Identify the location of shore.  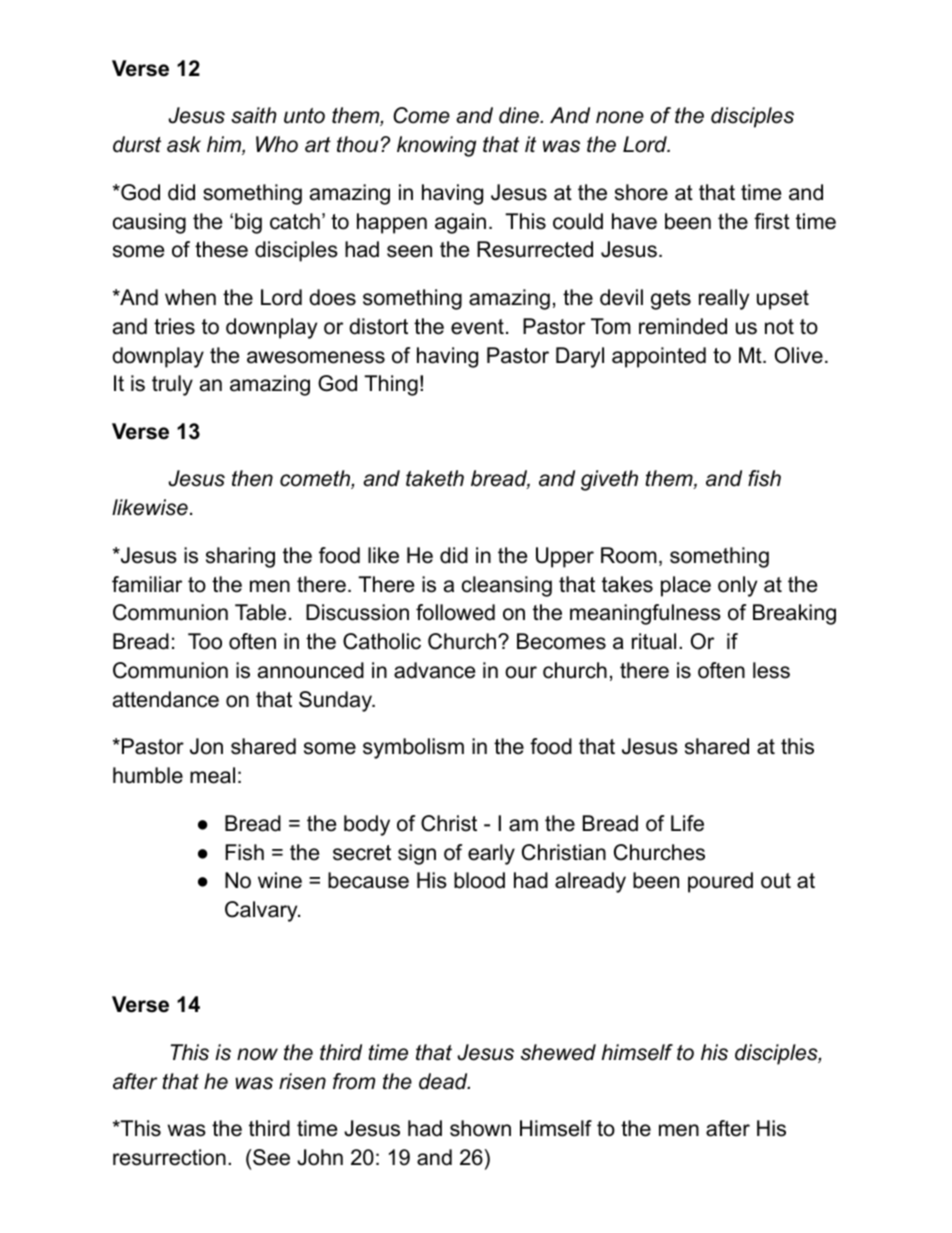
(641, 192).
